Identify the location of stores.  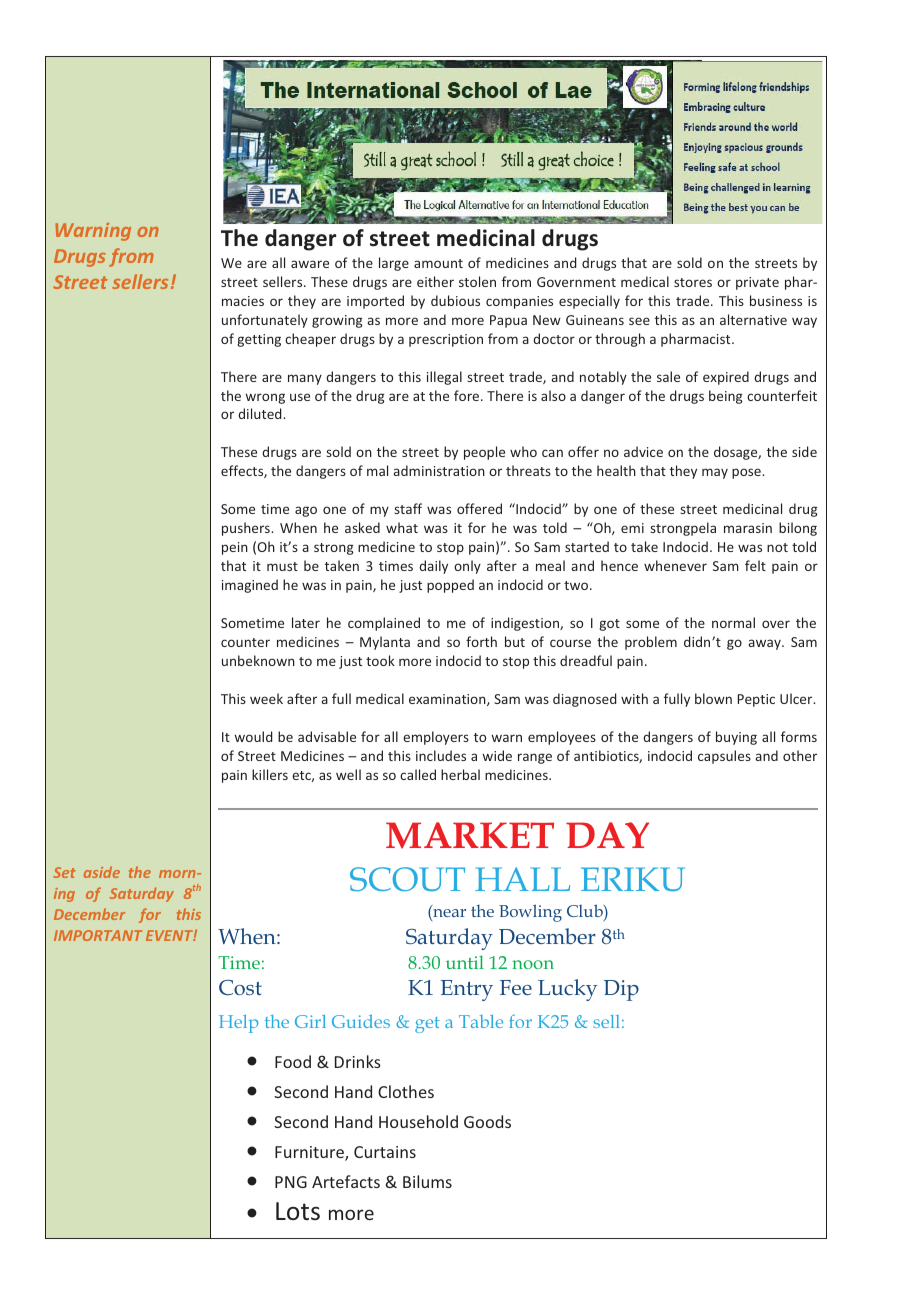
(693, 282).
